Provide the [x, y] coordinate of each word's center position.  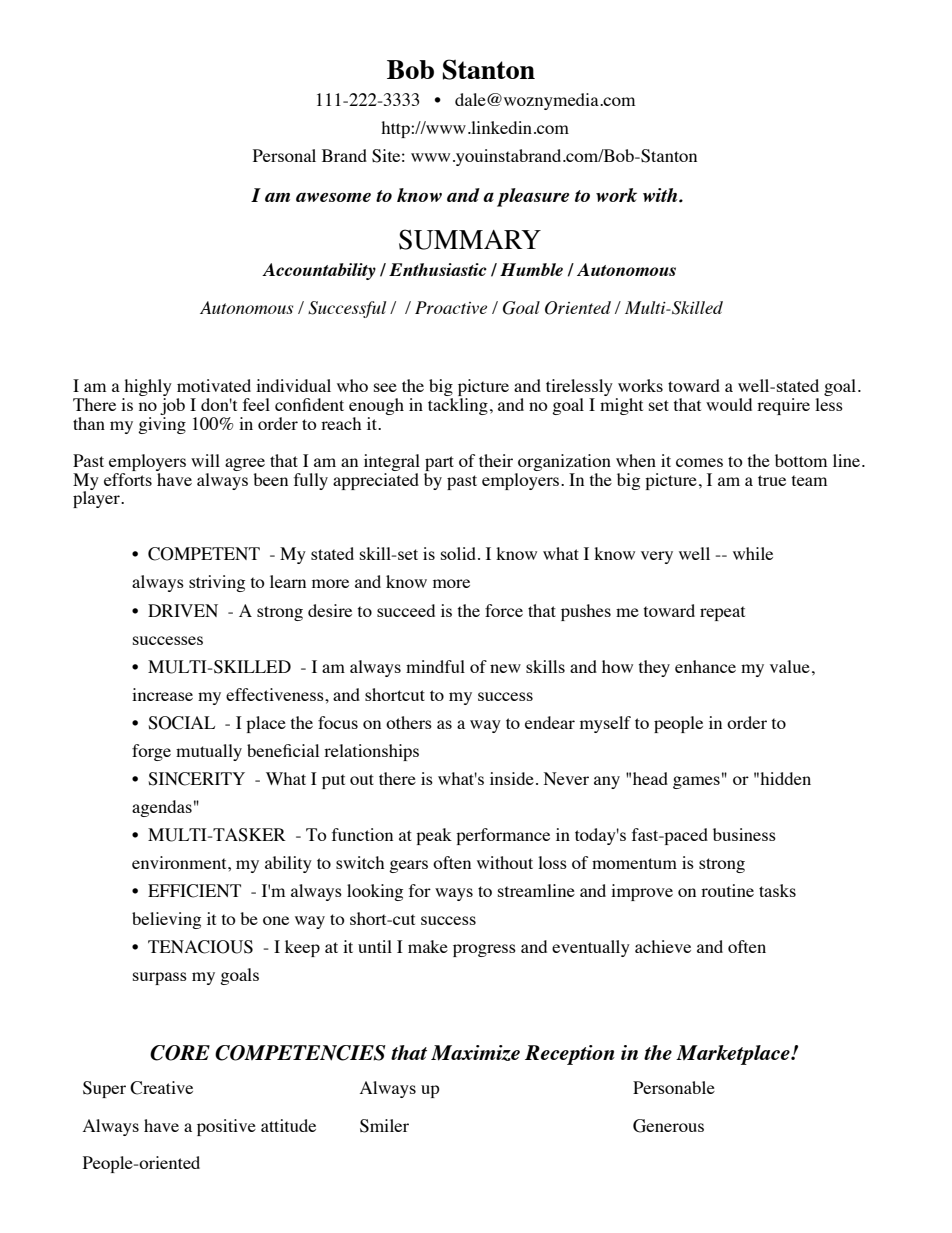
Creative [161, 1088]
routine [727, 890]
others [409, 722]
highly [147, 389]
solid [460, 553]
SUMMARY [470, 239]
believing [166, 920]
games [696, 782]
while [753, 553]
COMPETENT [204, 554]
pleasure [533, 197]
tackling [458, 406]
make [428, 946]
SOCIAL [181, 723]
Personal [284, 155]
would [729, 404]
